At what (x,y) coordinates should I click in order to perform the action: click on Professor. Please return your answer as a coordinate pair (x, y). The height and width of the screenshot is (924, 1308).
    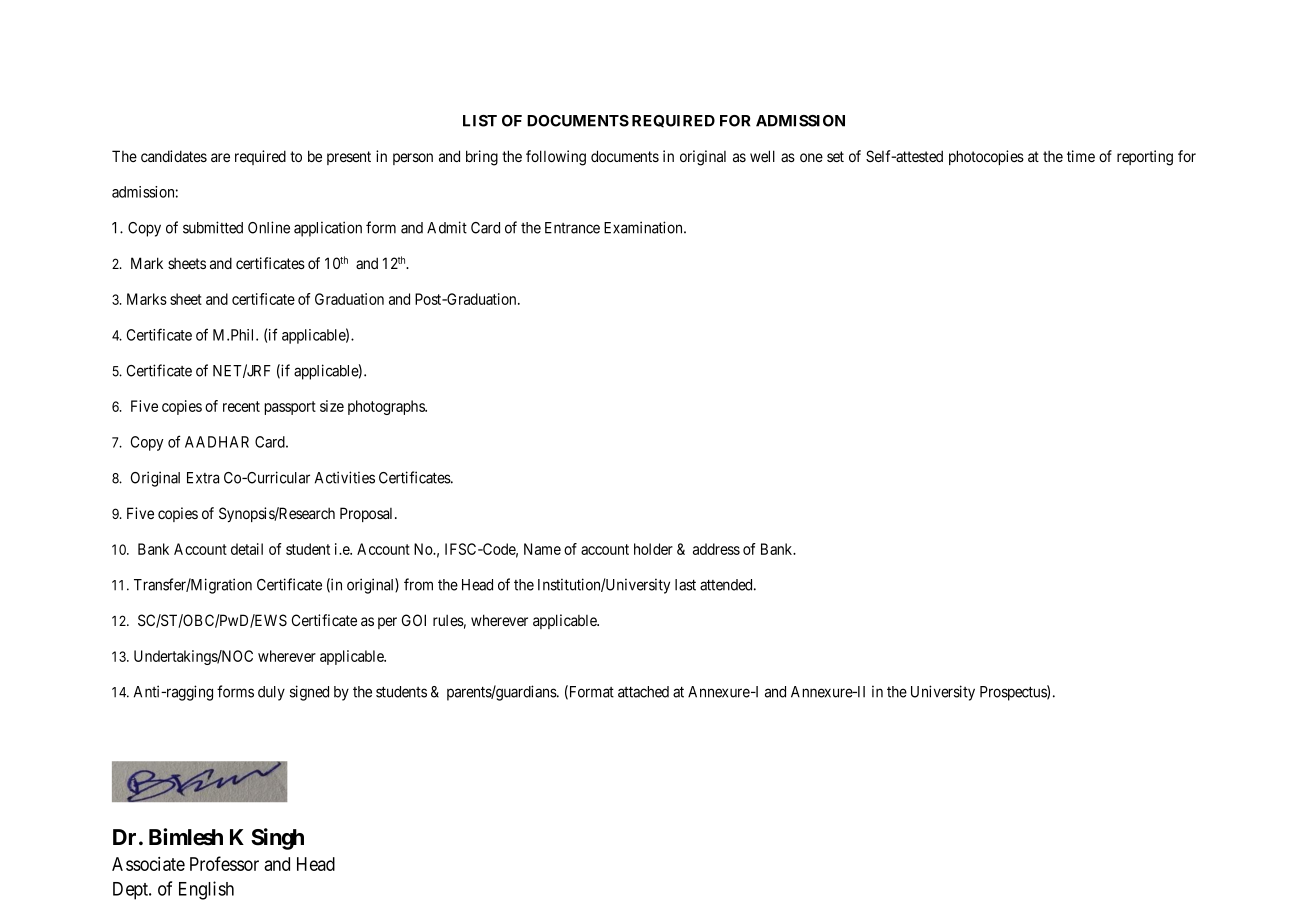
    Looking at the image, I should click on (224, 863).
